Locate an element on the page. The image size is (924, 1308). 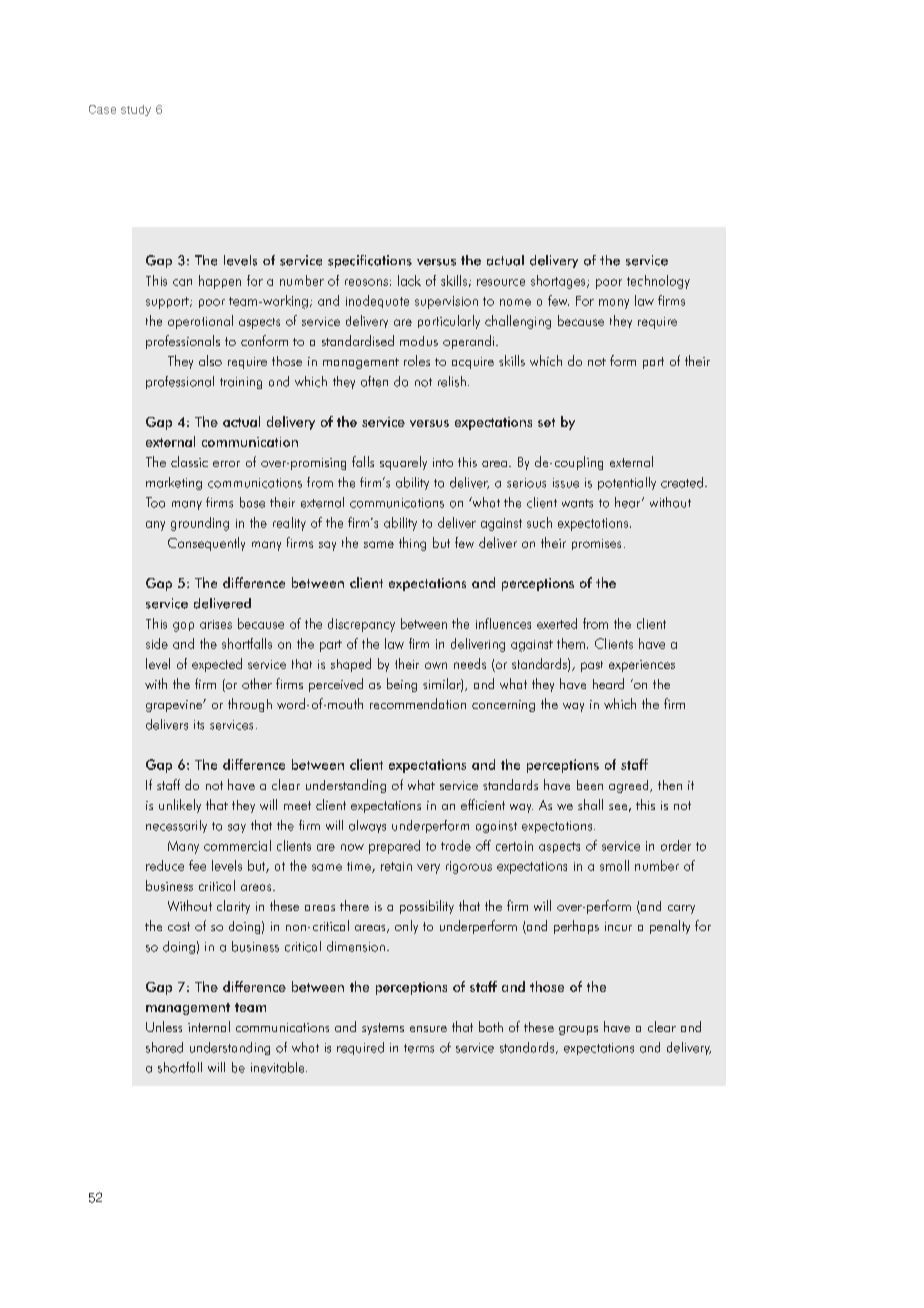
discrepancy is located at coordinates (361, 625).
